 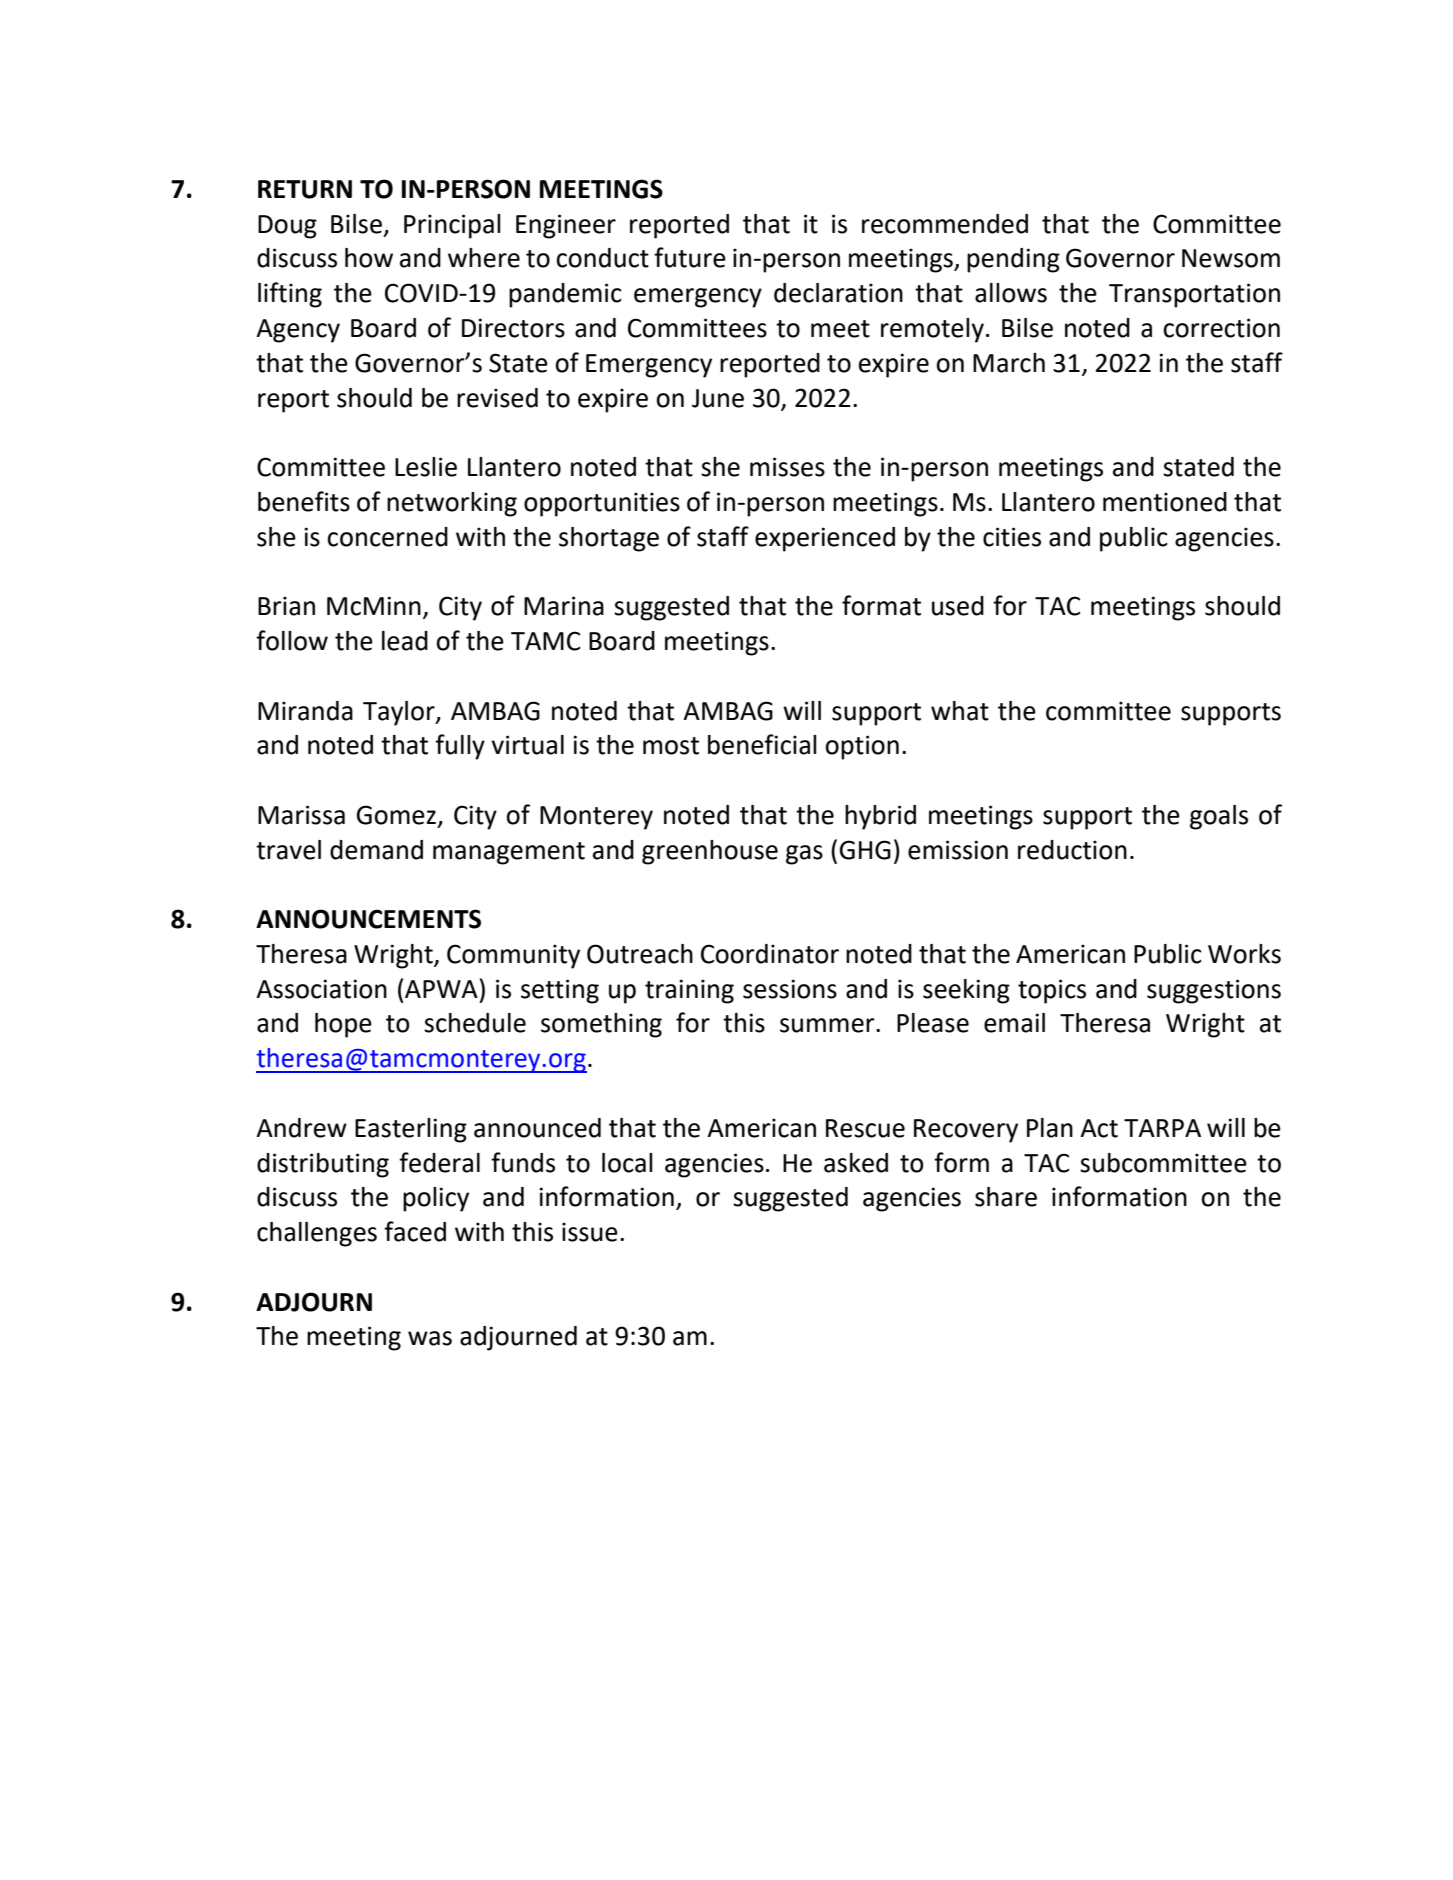 What do you see at coordinates (1231, 258) in the image?
I see `Newsom` at bounding box center [1231, 258].
